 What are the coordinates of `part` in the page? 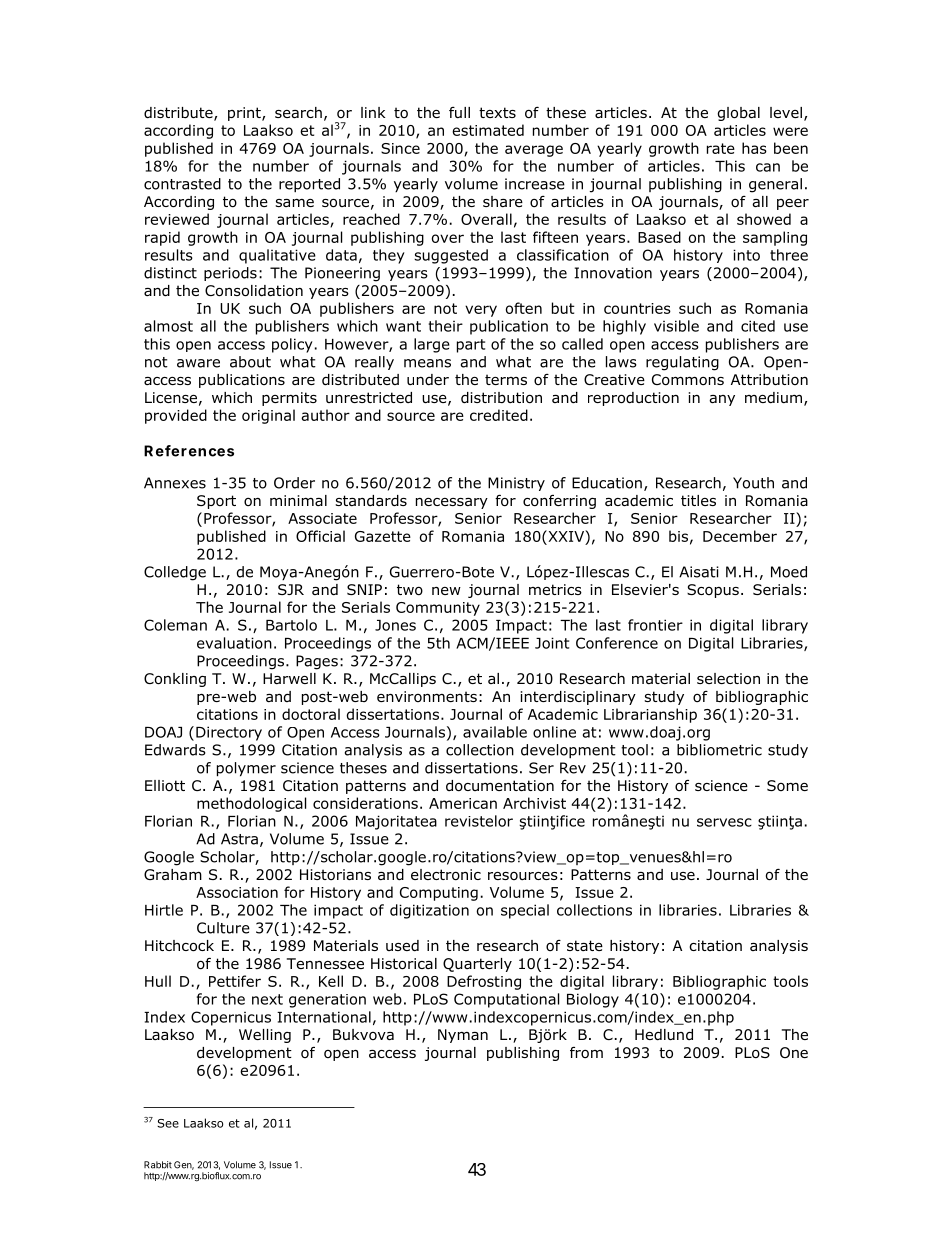 It's located at (471, 346).
